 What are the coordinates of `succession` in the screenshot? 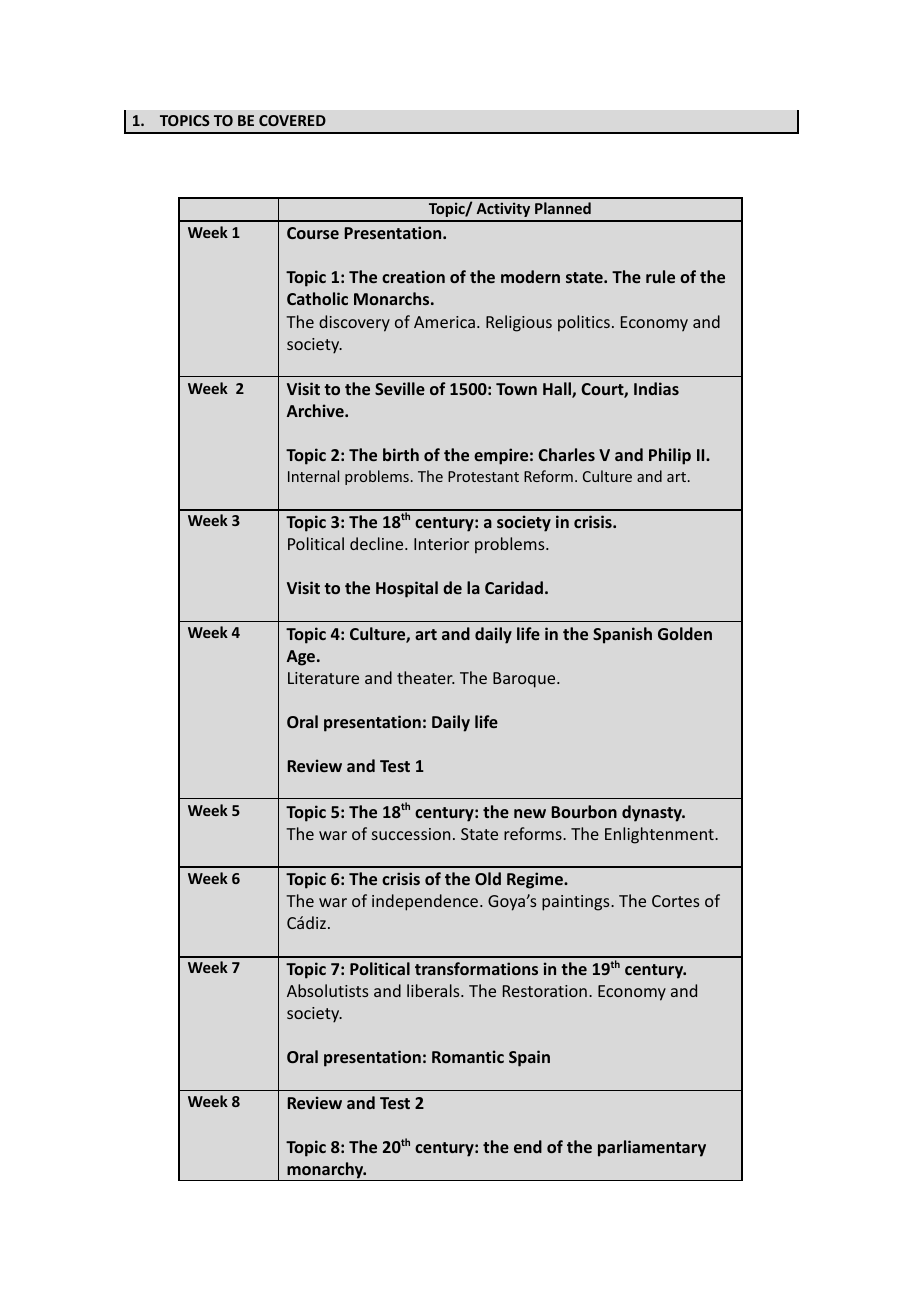 It's located at (411, 834).
